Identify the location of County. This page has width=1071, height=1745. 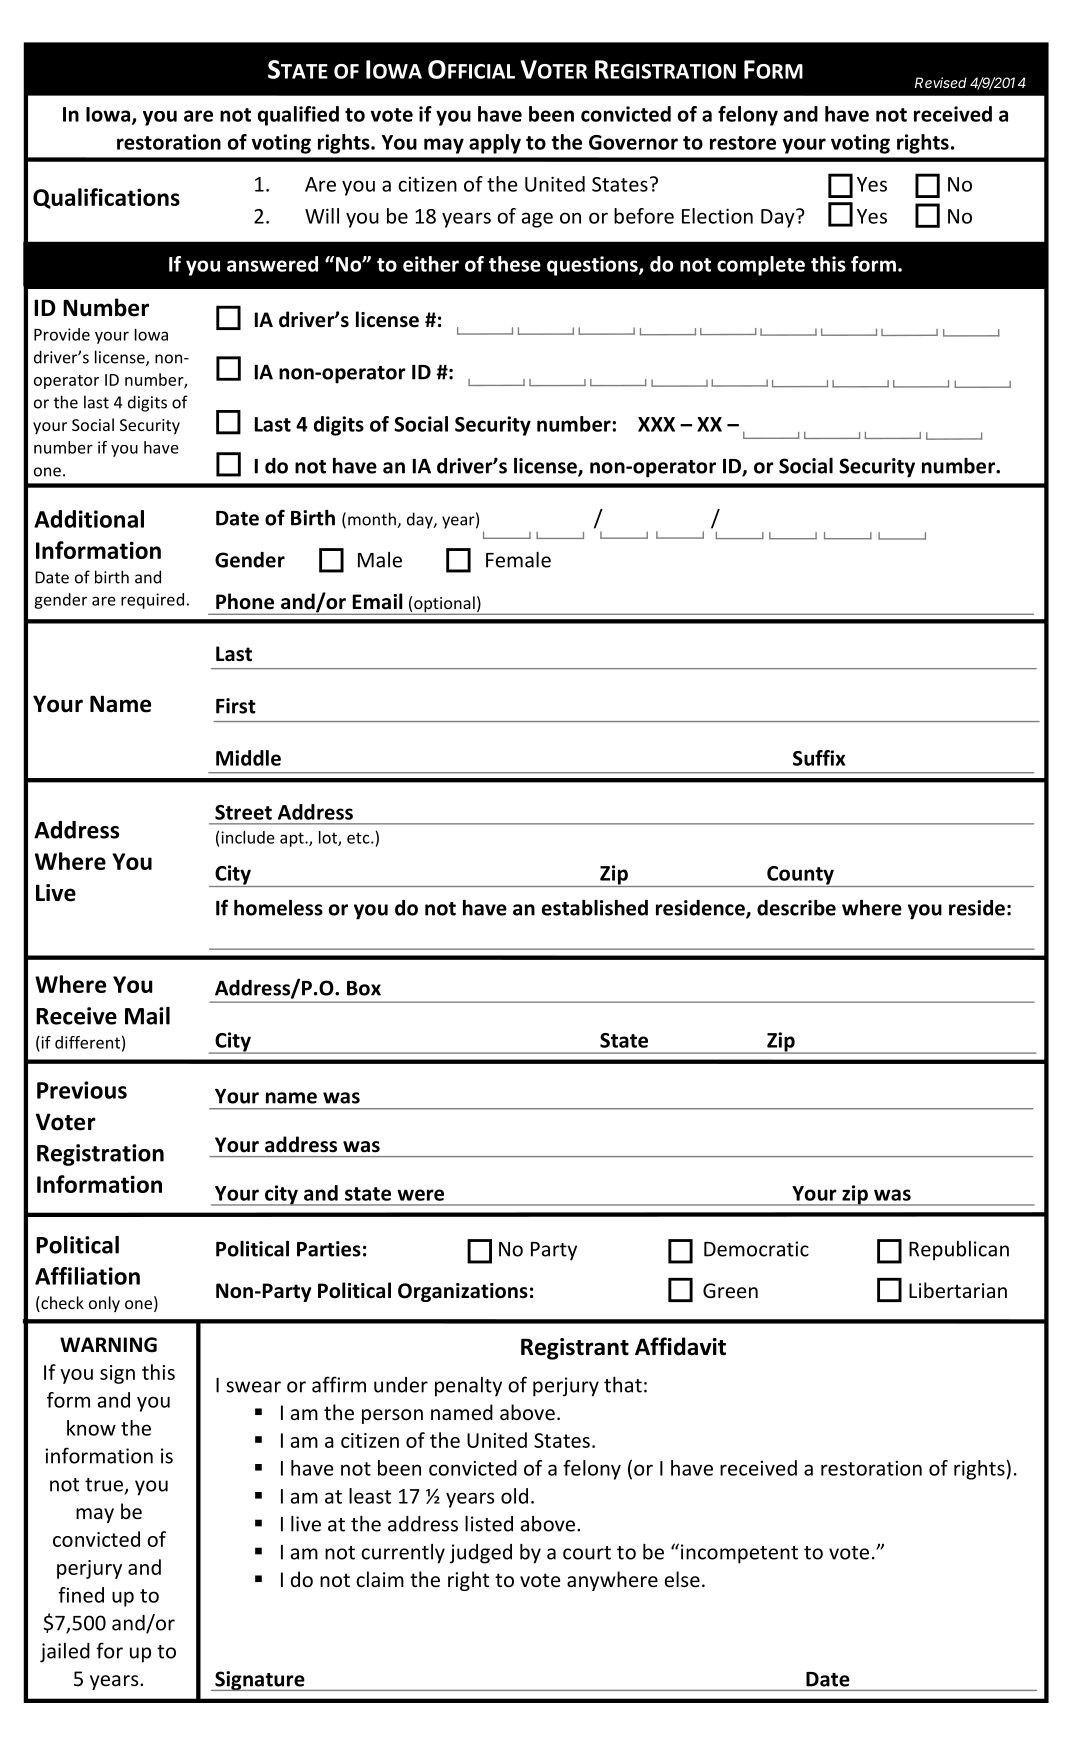
(800, 876).
